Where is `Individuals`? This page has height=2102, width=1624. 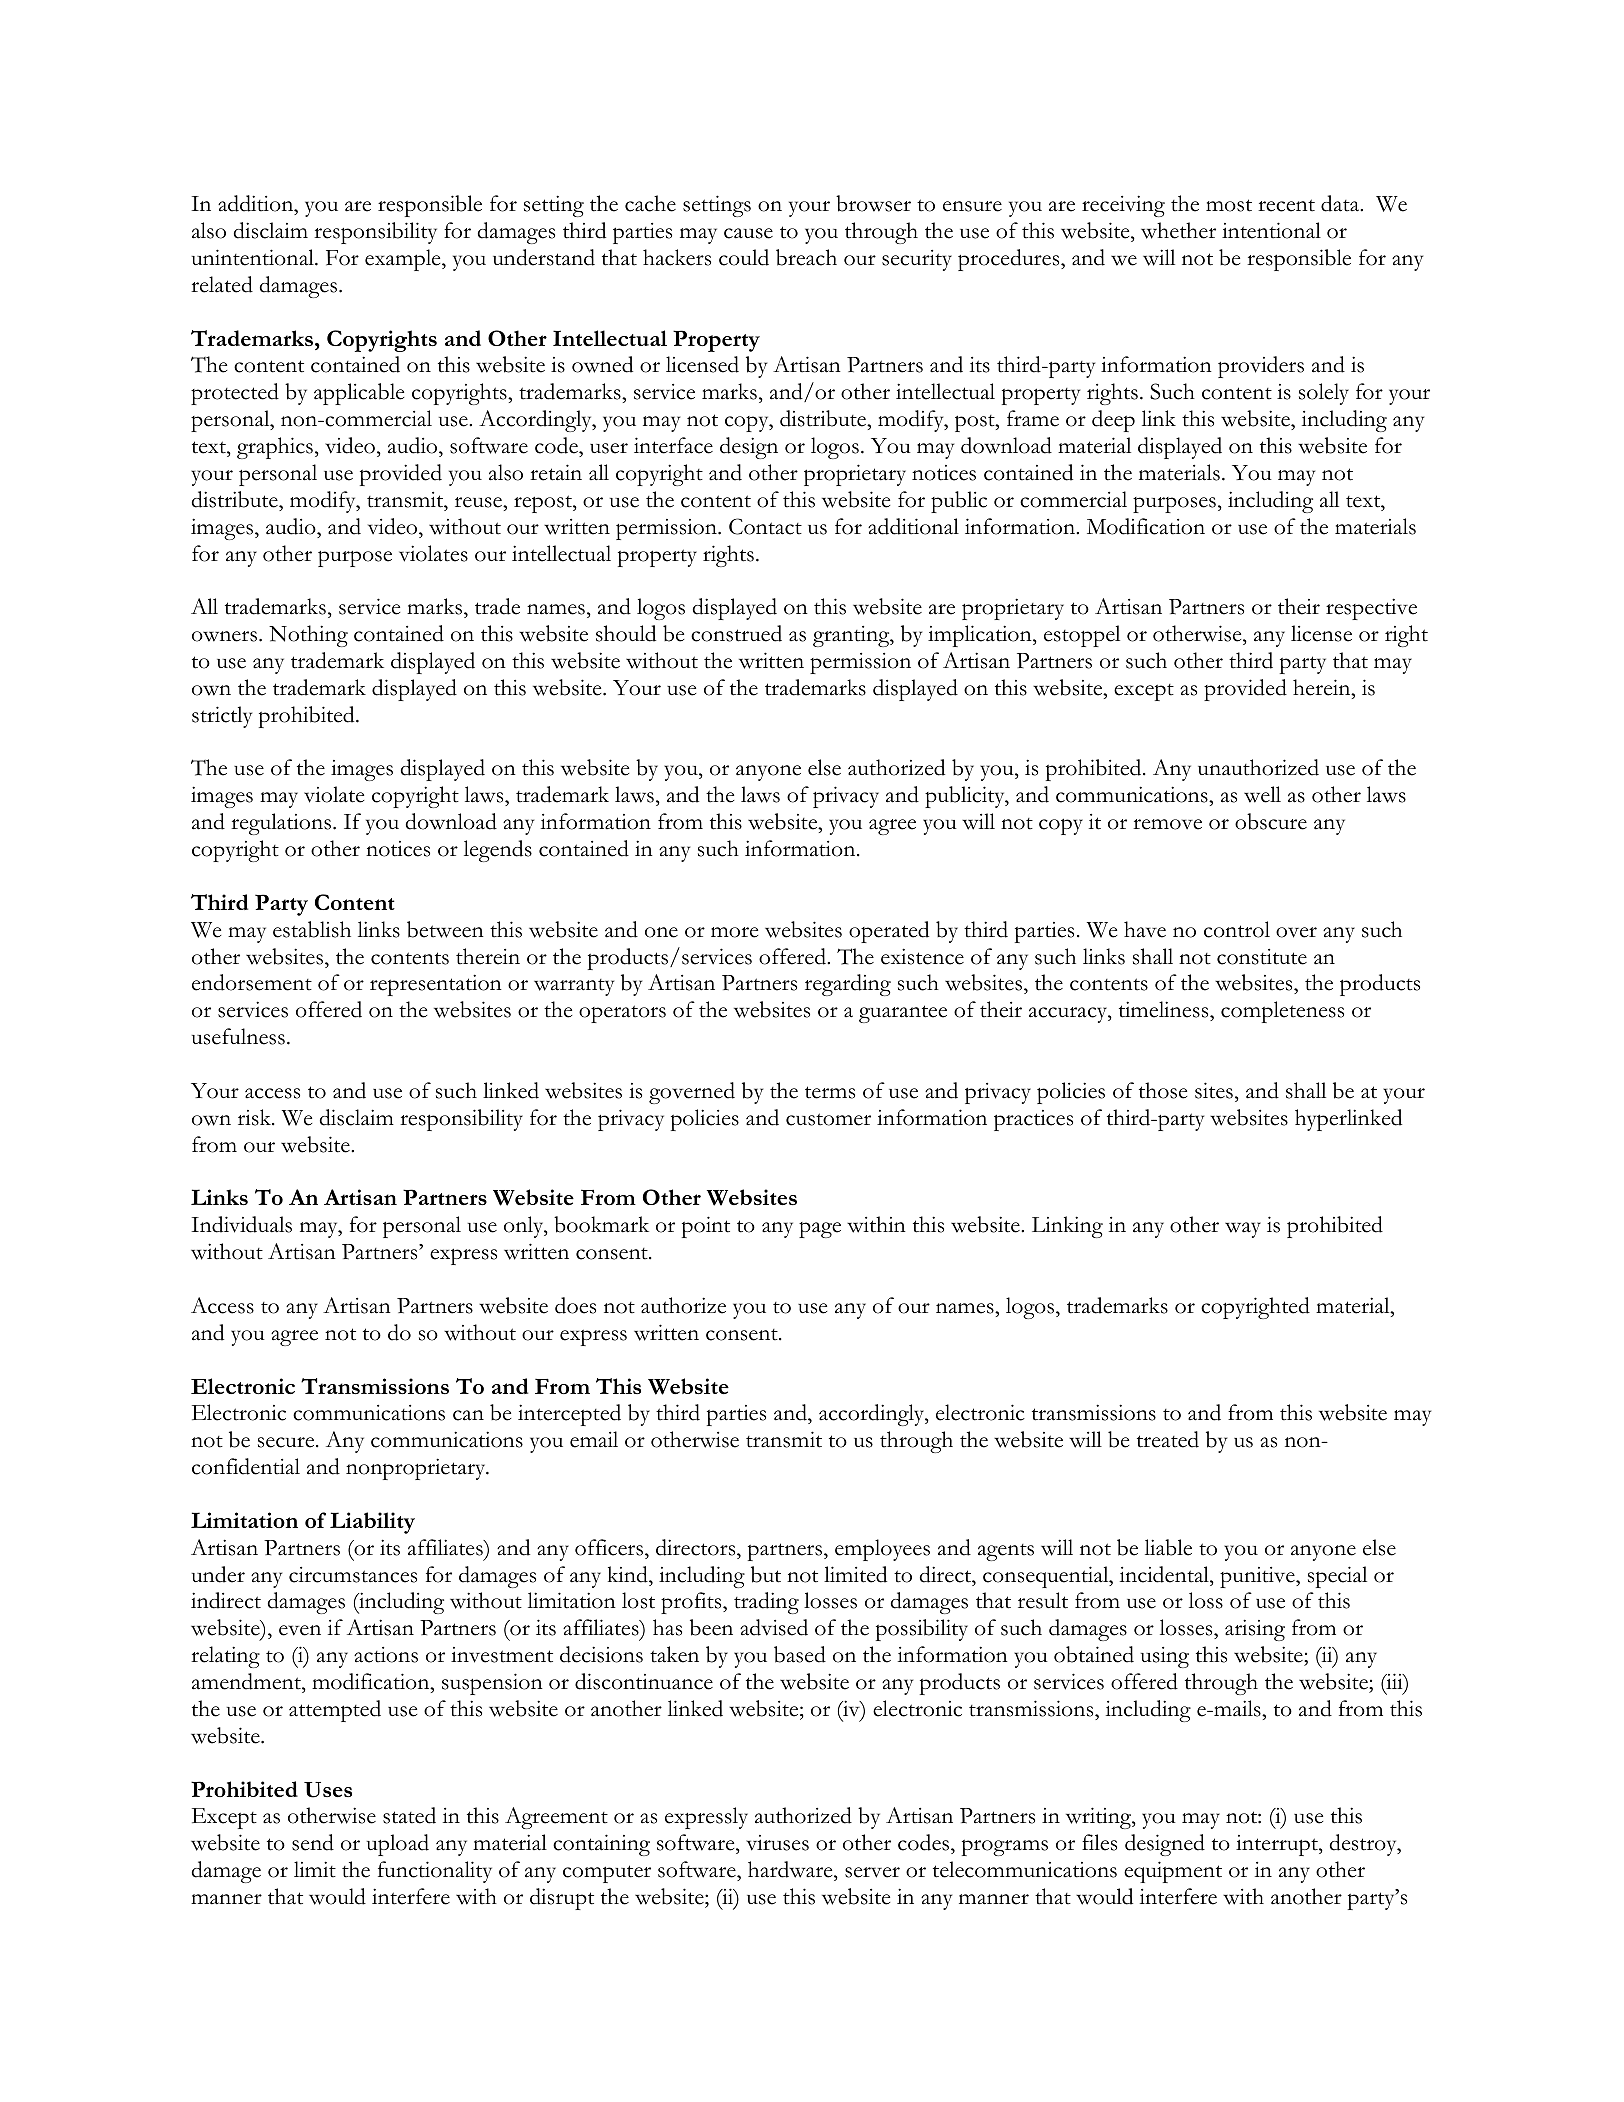 Individuals is located at coordinates (241, 1224).
